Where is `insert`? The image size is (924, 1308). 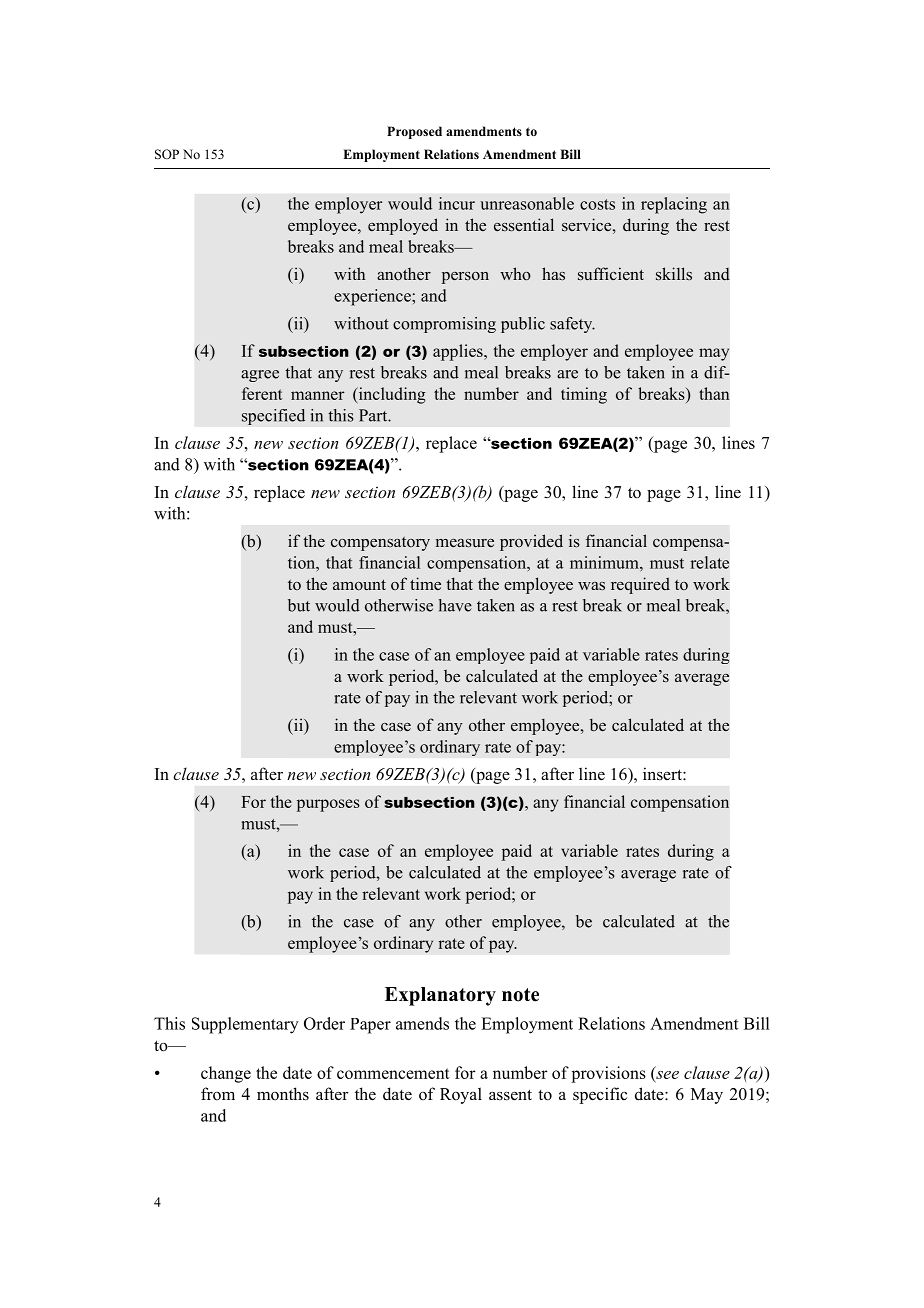 insert is located at coordinates (663, 774).
